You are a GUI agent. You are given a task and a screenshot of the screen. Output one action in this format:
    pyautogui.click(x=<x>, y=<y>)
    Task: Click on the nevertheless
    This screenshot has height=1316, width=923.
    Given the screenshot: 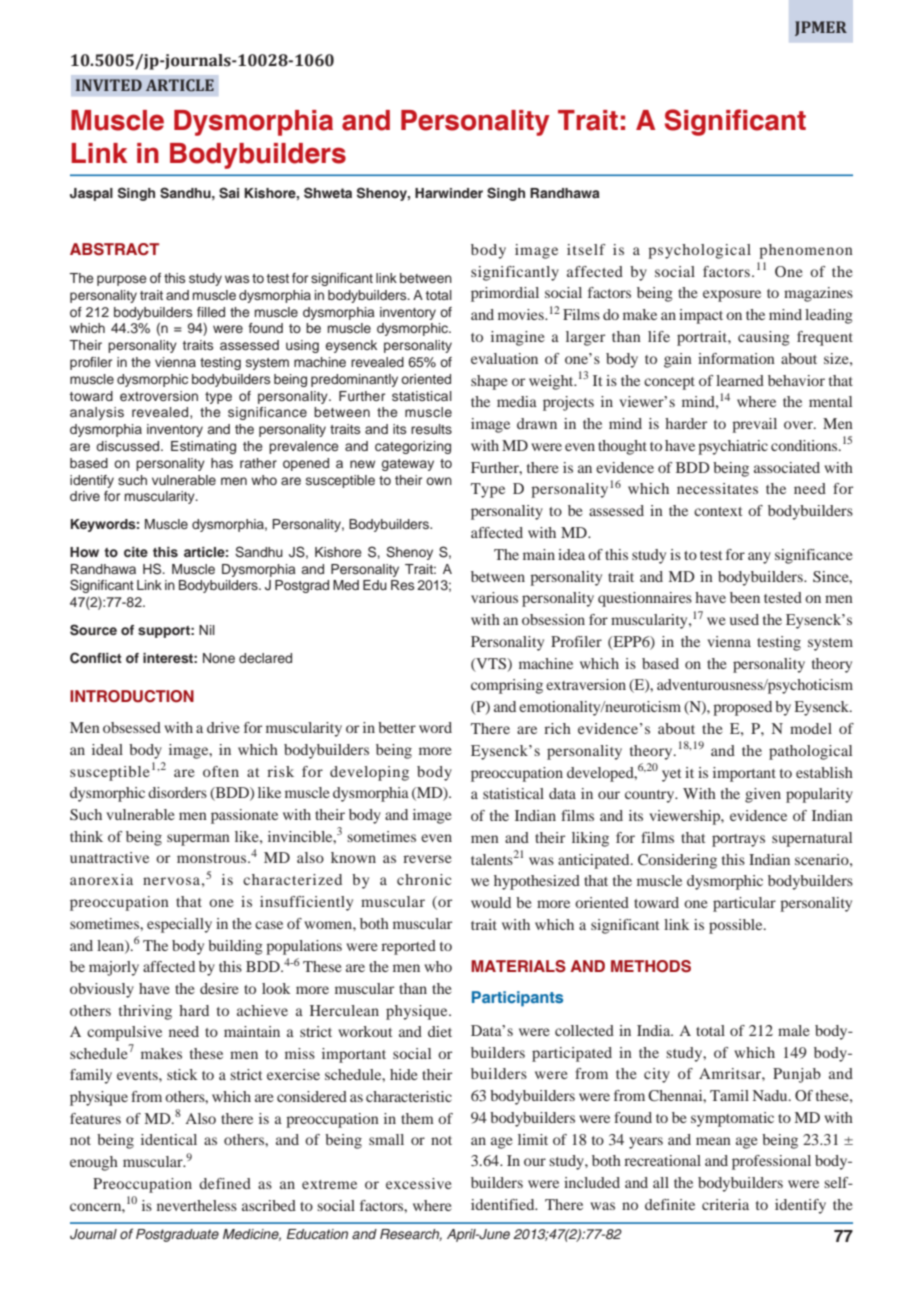 What is the action you would take?
    pyautogui.click(x=197, y=1205)
